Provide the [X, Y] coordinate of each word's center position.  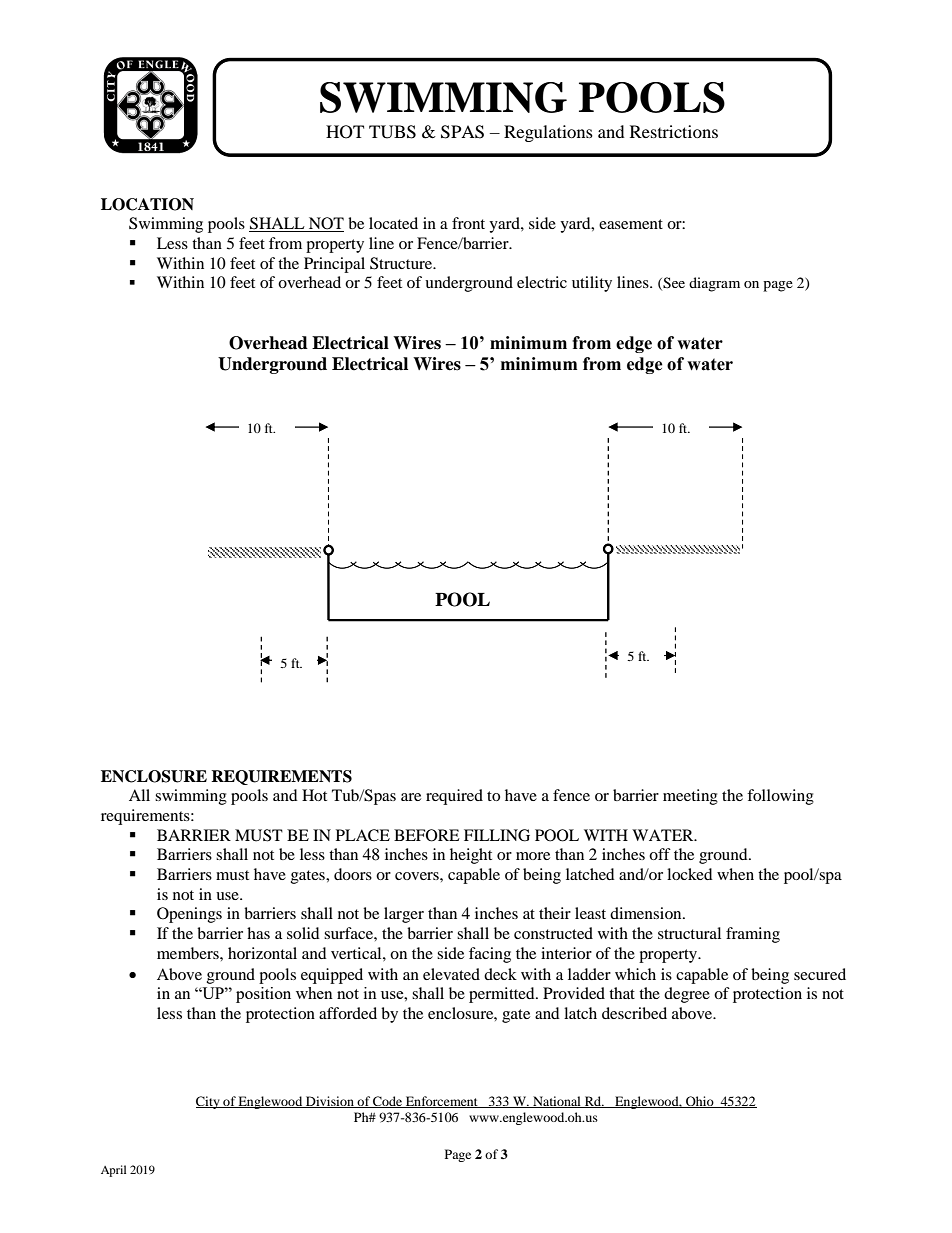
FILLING [497, 835]
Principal [334, 265]
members [189, 953]
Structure [402, 263]
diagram [714, 284]
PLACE [363, 835]
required [454, 797]
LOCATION [147, 204]
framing [753, 935]
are [411, 797]
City [209, 1102]
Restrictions [674, 131]
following [780, 797]
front [468, 223]
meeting [690, 797]
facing [490, 955]
